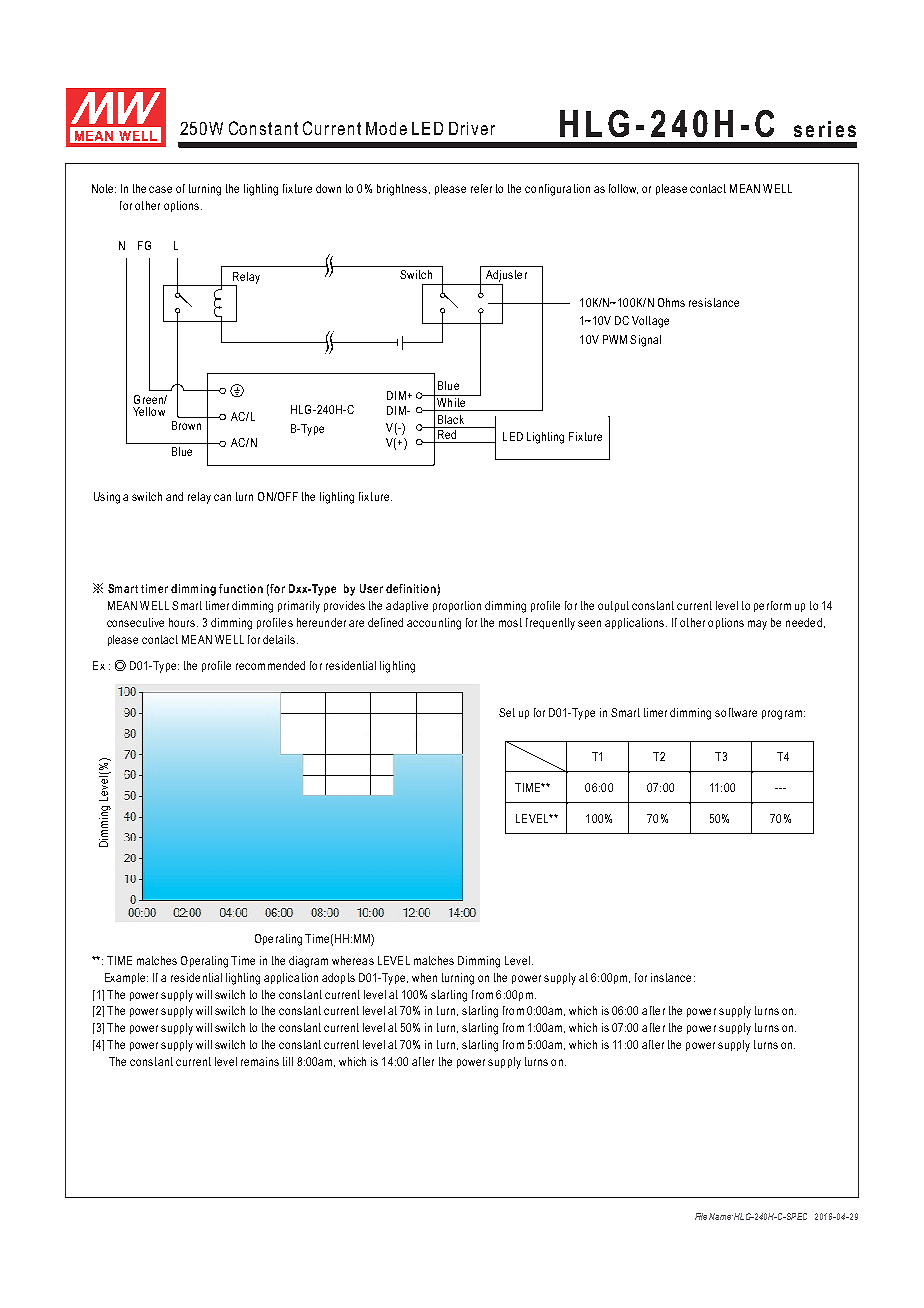  What do you see at coordinates (472, 128) in the screenshot?
I see `Driver` at bounding box center [472, 128].
